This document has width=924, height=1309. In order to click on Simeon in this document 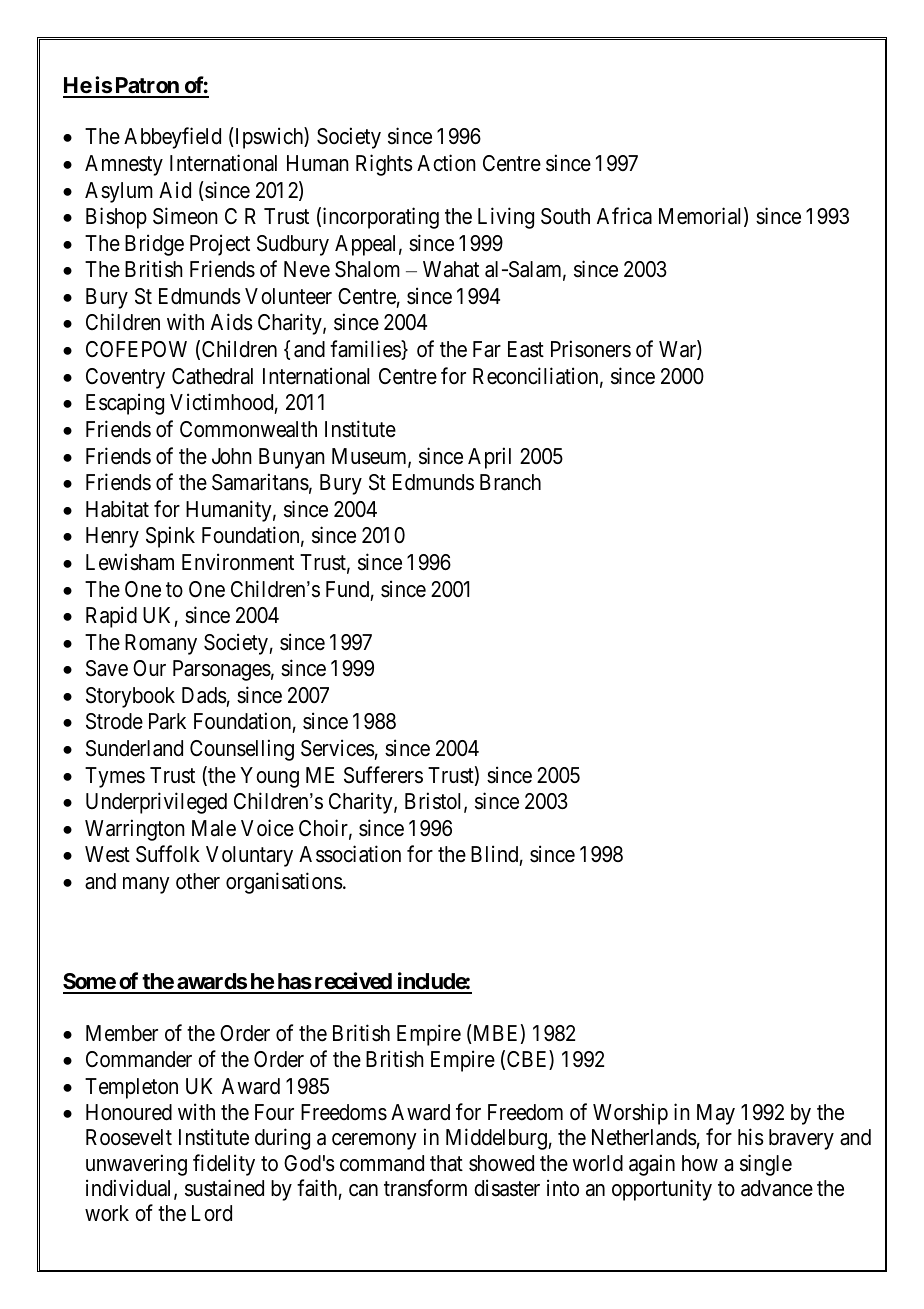, I will do `click(185, 216)`.
